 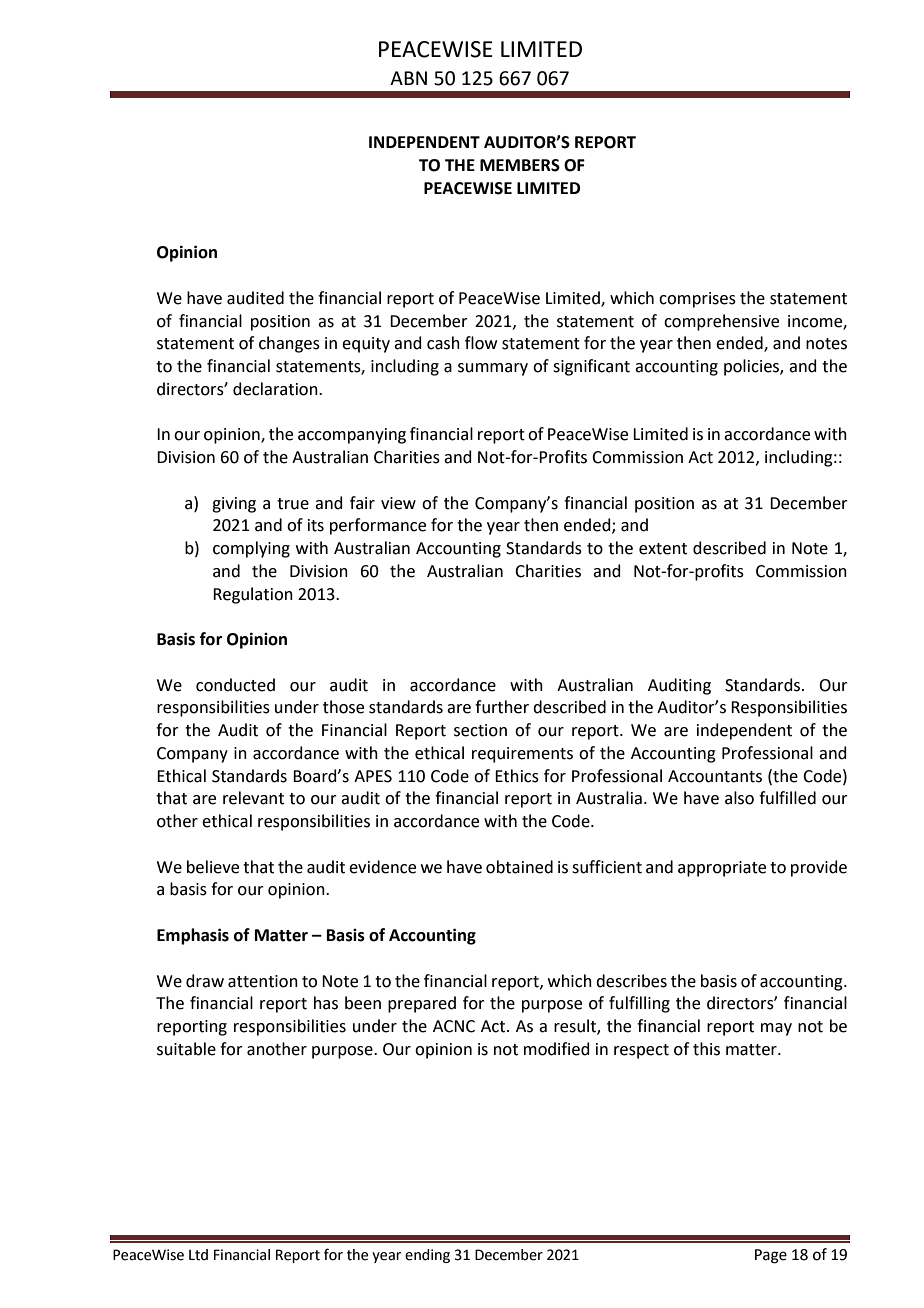 I want to click on flow, so click(x=481, y=343).
